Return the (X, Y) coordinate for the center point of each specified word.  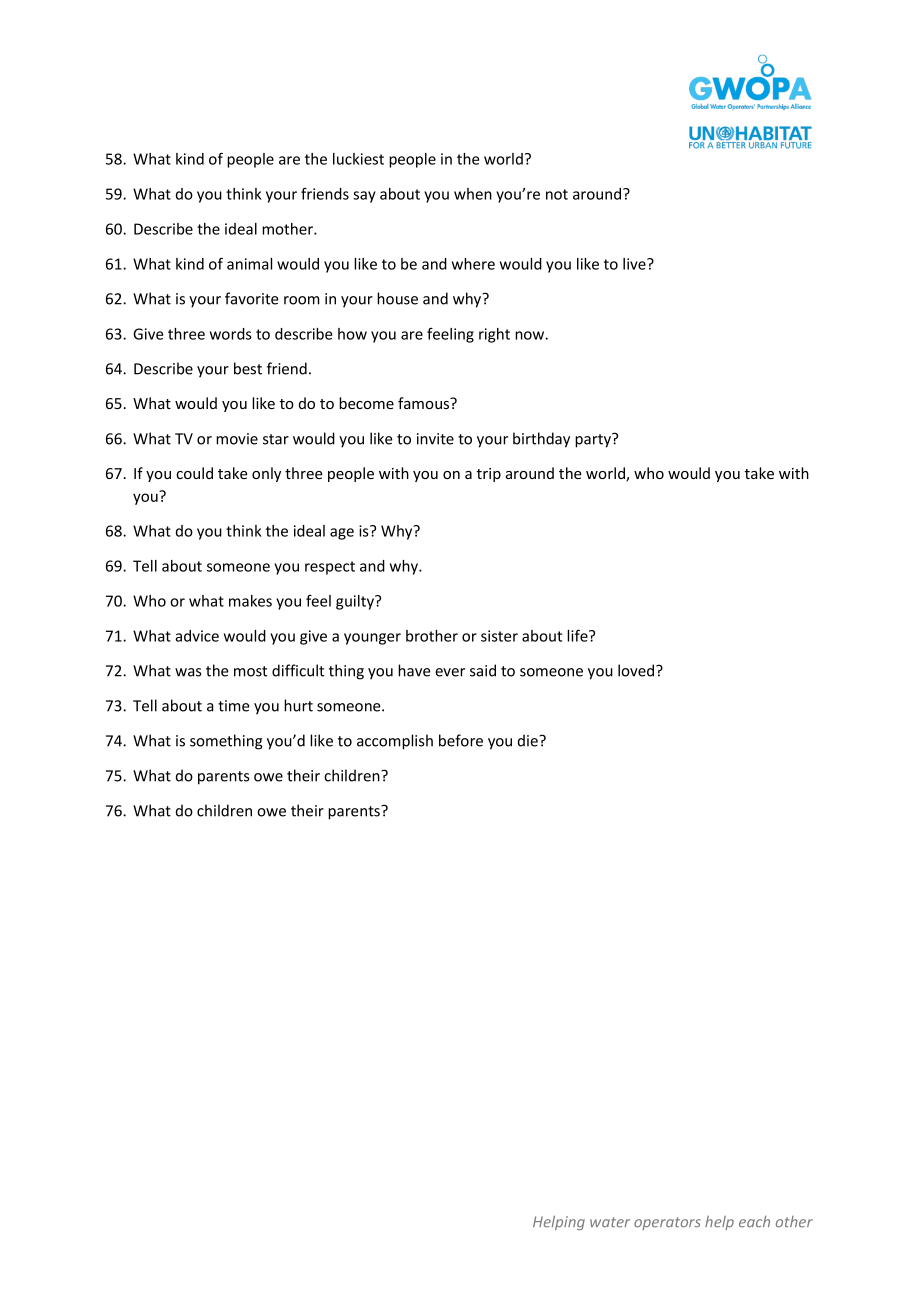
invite (435, 439)
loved (637, 670)
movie (237, 439)
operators (667, 1223)
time (234, 706)
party (594, 440)
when (473, 194)
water (610, 1222)
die (529, 740)
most (250, 671)
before (461, 740)
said (483, 670)
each (754, 1222)
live (635, 264)
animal (249, 264)
